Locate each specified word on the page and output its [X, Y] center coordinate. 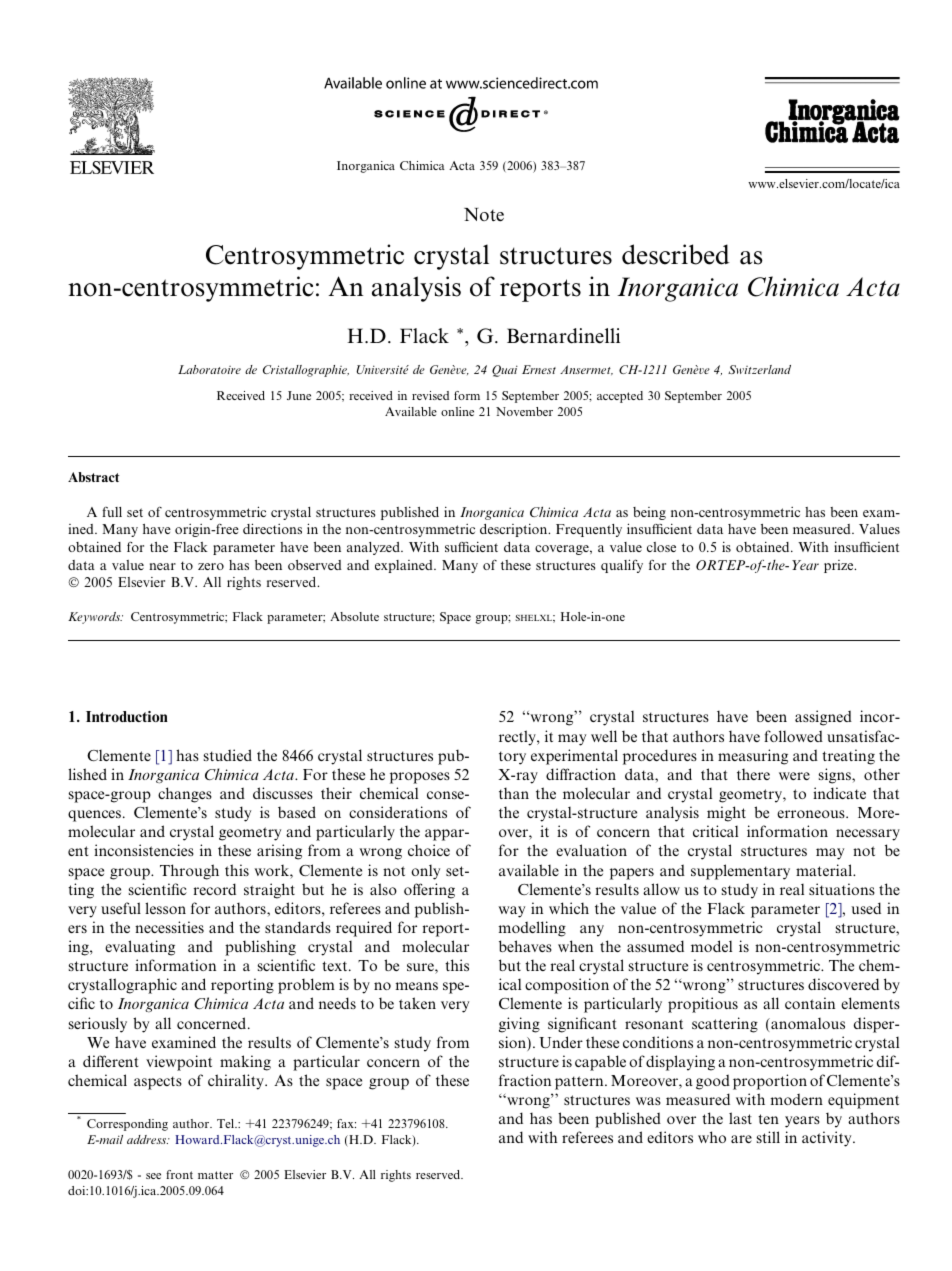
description [515, 530]
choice [429, 850]
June [299, 395]
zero [211, 566]
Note [484, 215]
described [676, 254]
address [148, 1139]
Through [189, 872]
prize [840, 566]
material [825, 870]
